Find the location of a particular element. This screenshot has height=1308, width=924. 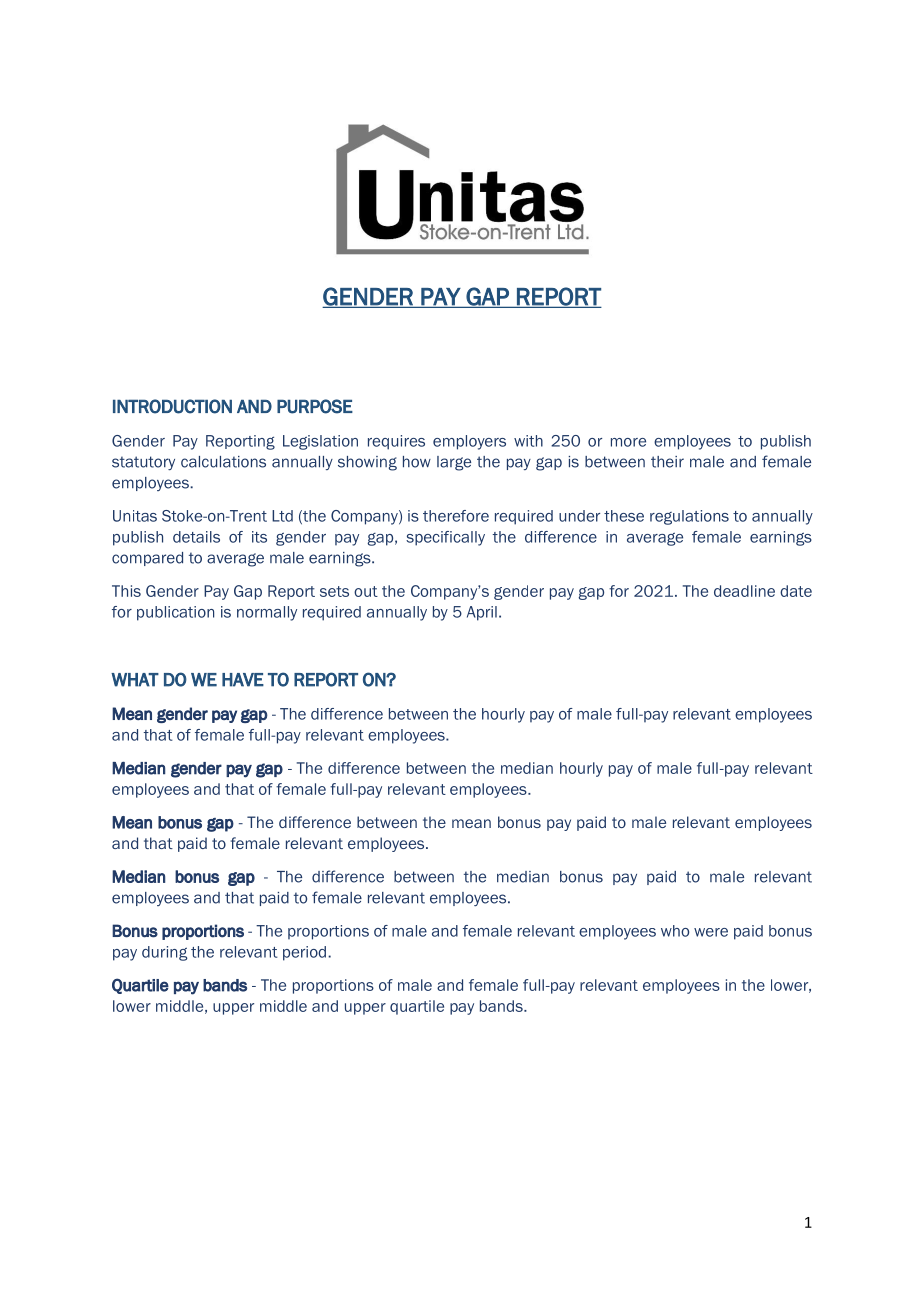

HAVE is located at coordinates (243, 680).
